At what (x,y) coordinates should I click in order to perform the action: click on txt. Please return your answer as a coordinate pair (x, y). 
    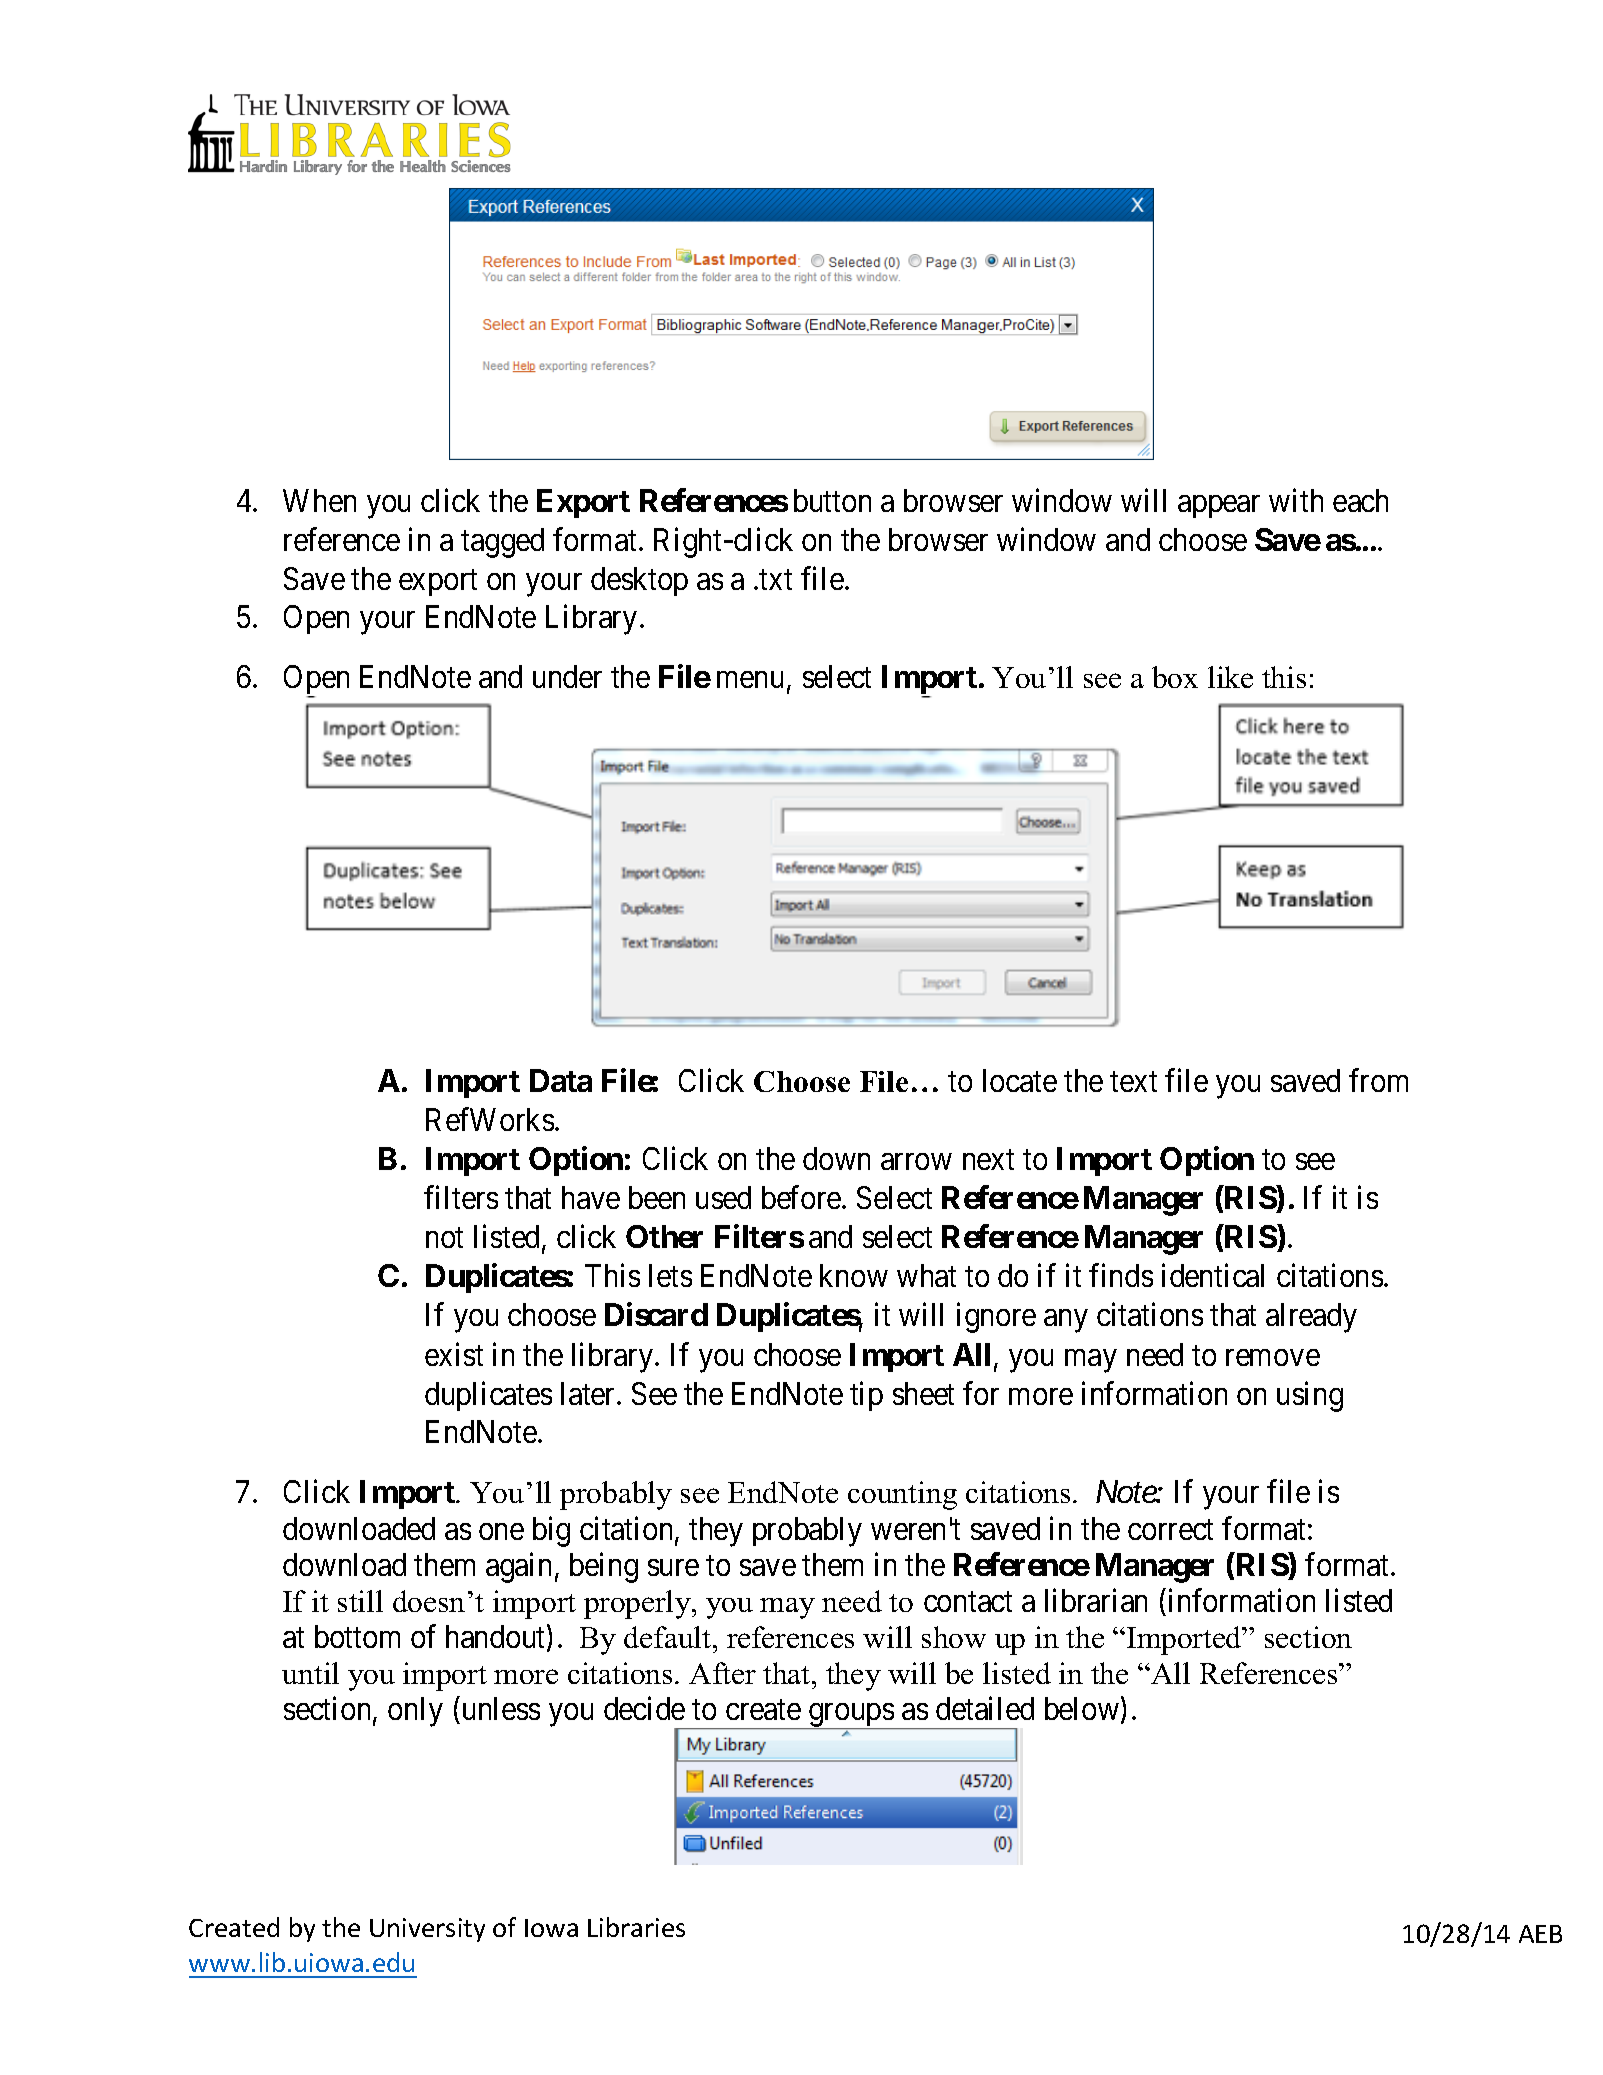
    Looking at the image, I should click on (775, 579).
